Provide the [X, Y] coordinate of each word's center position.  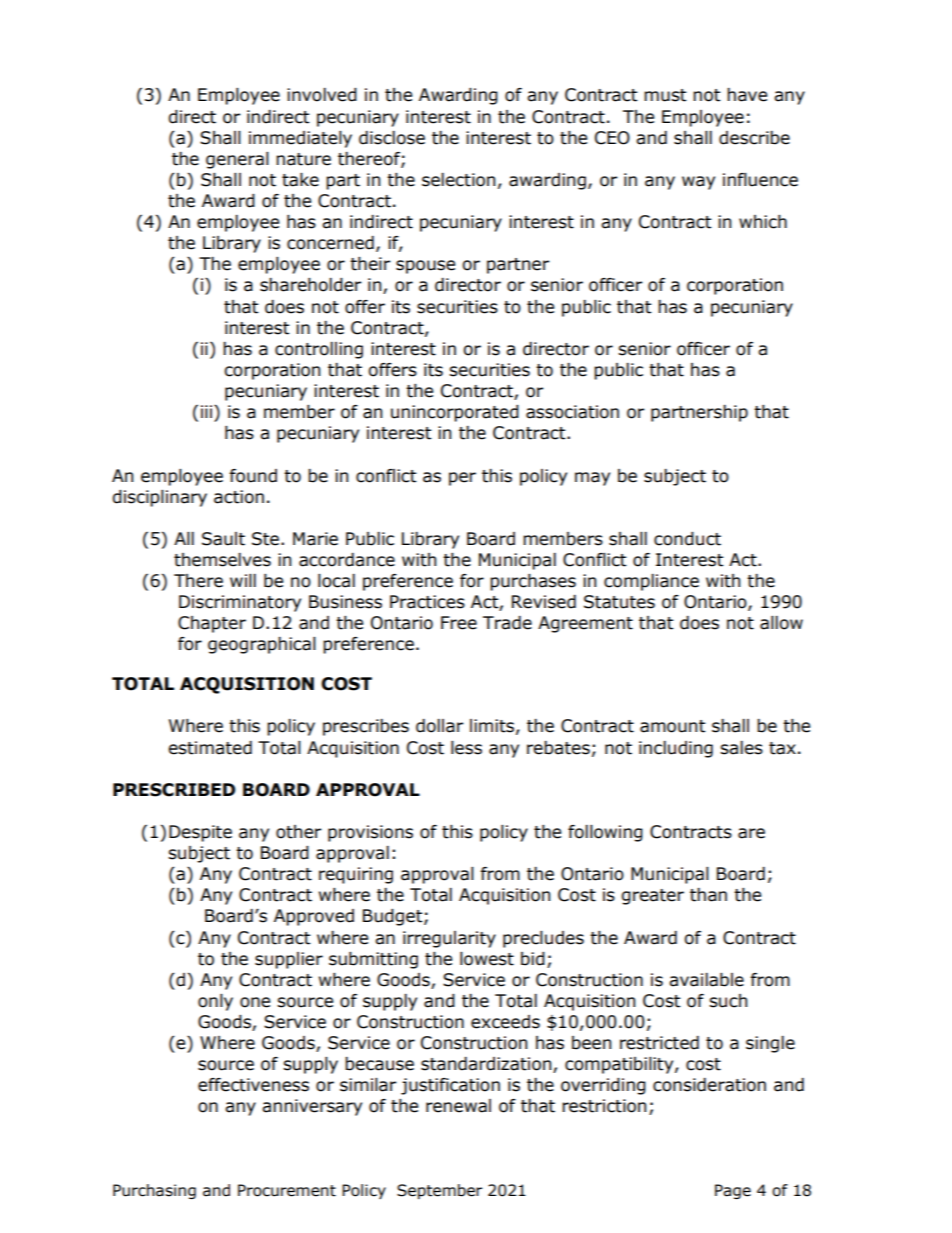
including [676, 749]
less [466, 748]
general [237, 160]
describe [754, 138]
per [462, 479]
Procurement [287, 1190]
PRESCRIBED [174, 790]
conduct [687, 539]
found [253, 476]
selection [458, 180]
